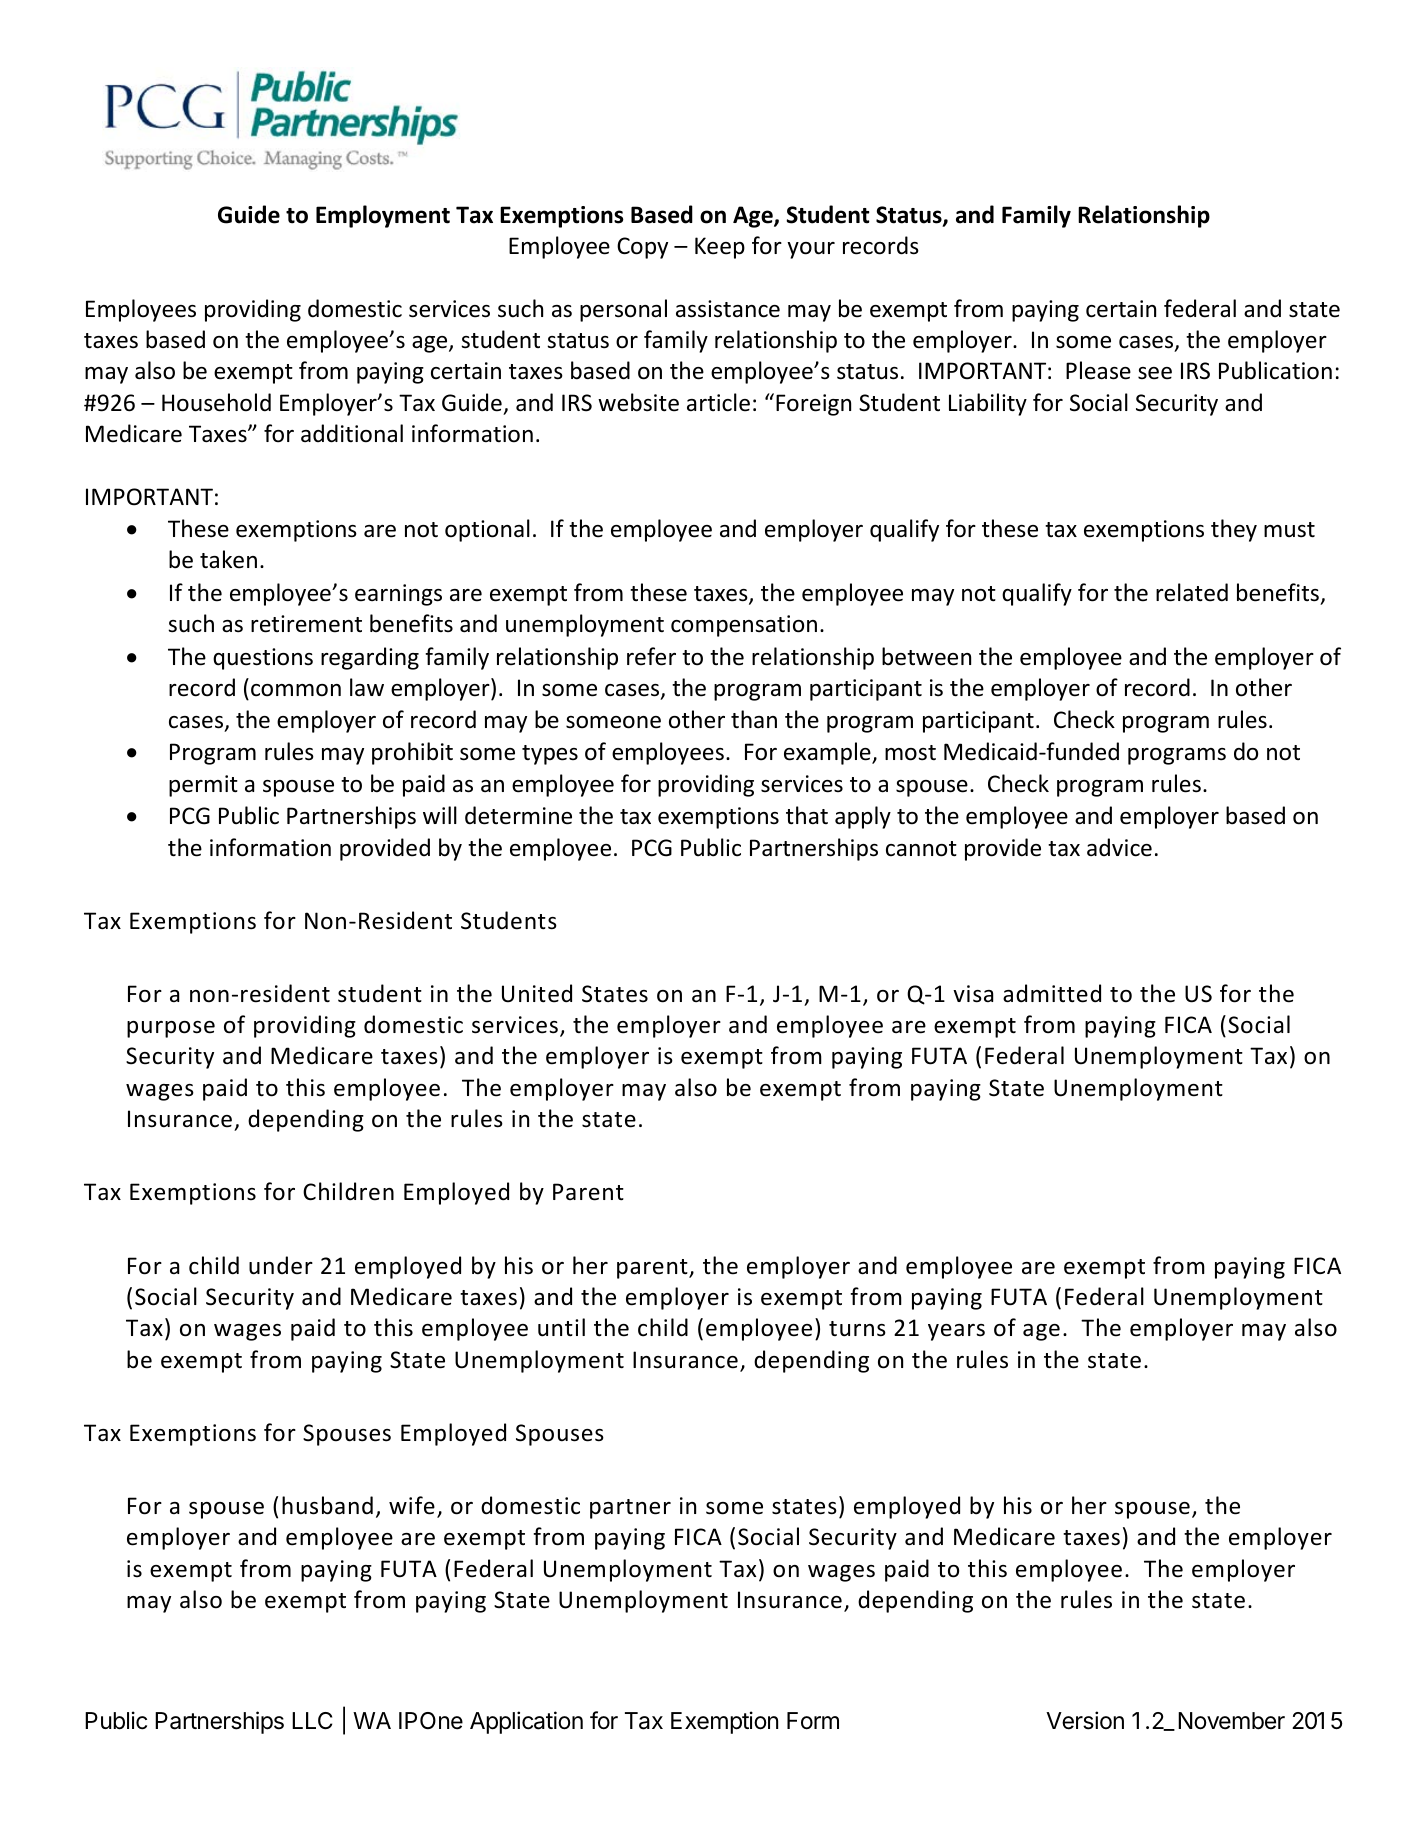 Image resolution: width=1427 pixels, height=1846 pixels. What do you see at coordinates (754, 719) in the image?
I see `than` at bounding box center [754, 719].
